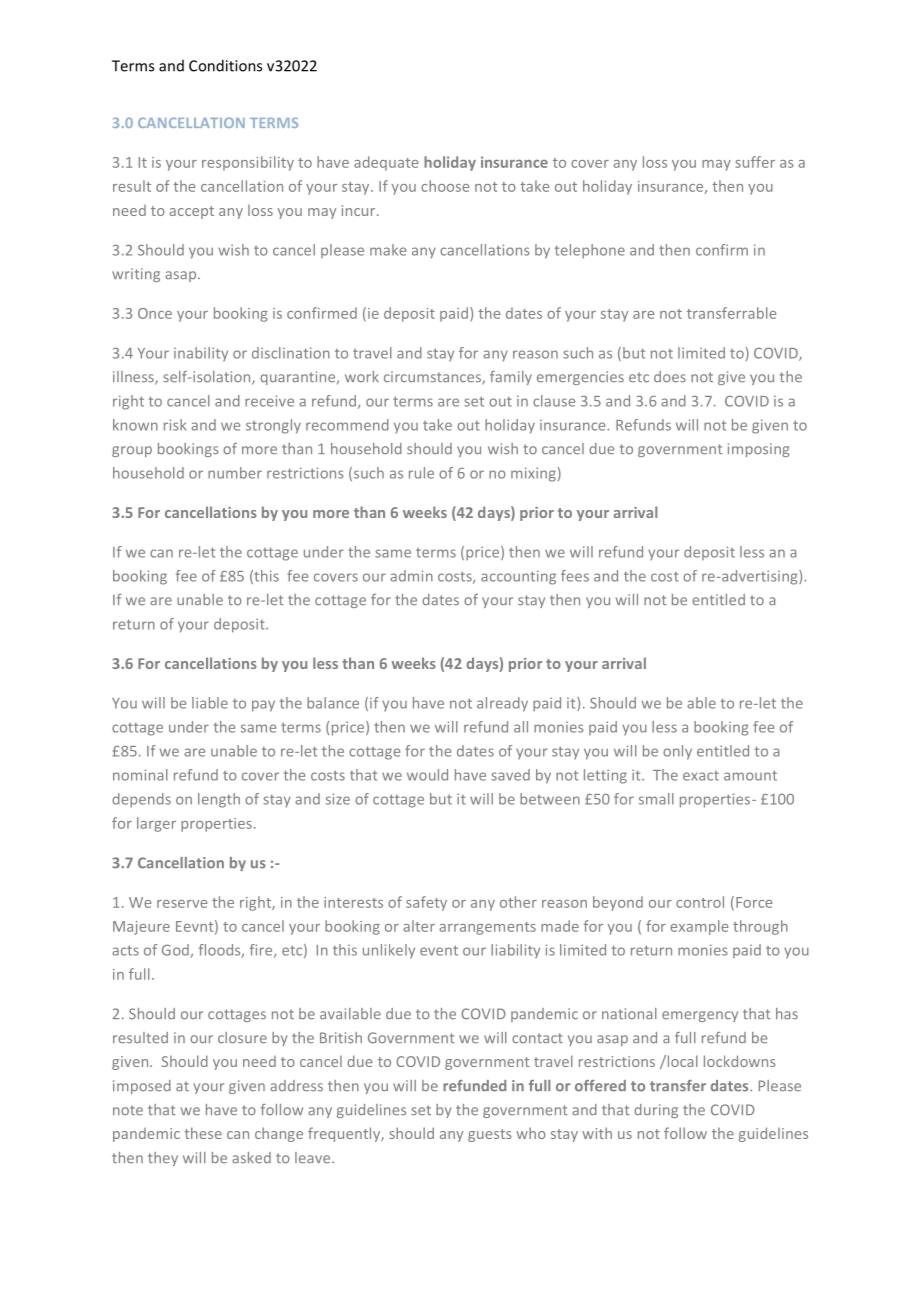 This image has height=1308, width=924. I want to click on adequate, so click(386, 163).
